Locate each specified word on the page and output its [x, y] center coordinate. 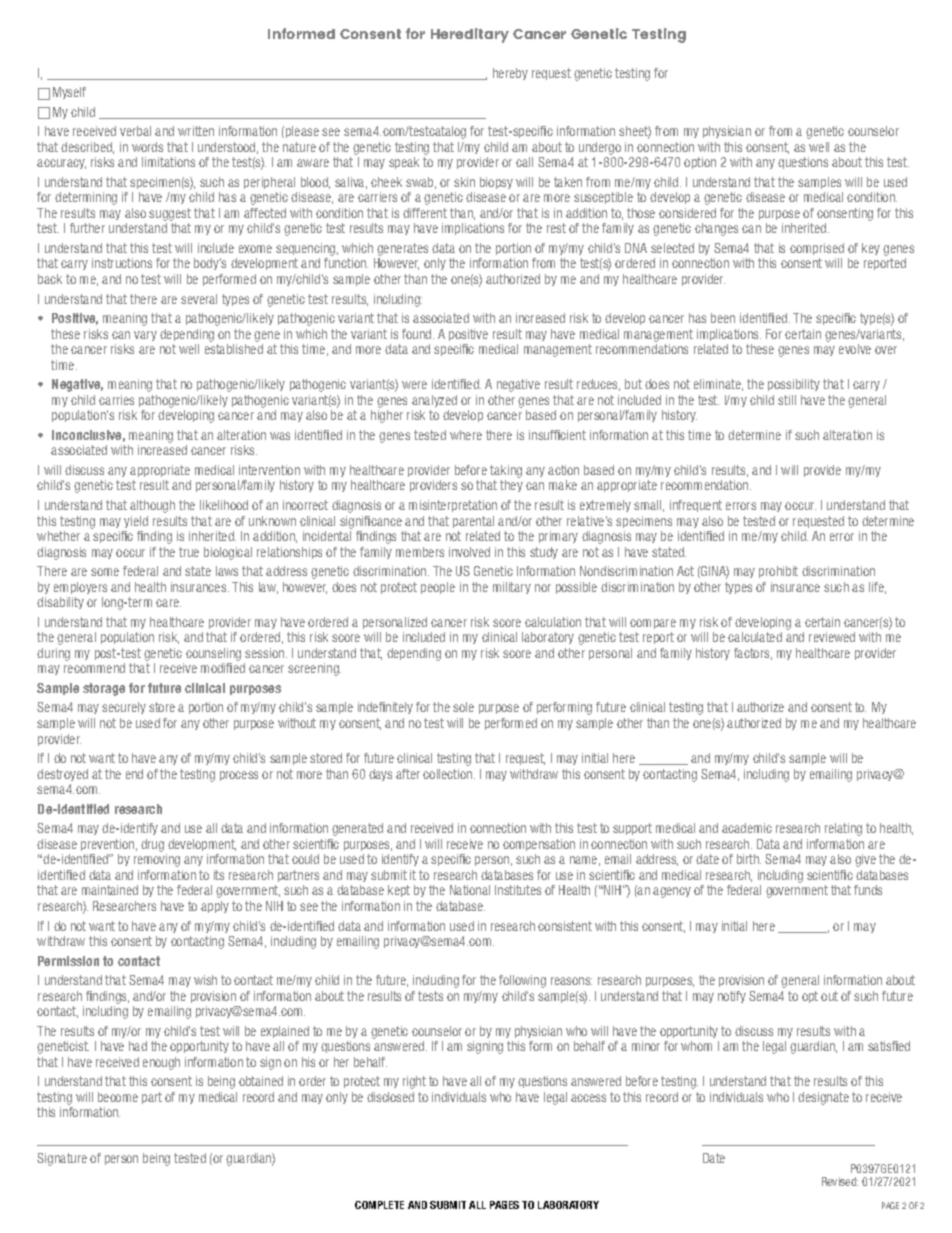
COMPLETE [379, 1205]
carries [116, 400]
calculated [755, 637]
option [700, 163]
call [524, 162]
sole [463, 707]
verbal [135, 131]
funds [868, 890]
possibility [794, 385]
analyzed [434, 401]
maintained [110, 890]
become [118, 1097]
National [470, 890]
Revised [840, 1181]
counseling [213, 654]
